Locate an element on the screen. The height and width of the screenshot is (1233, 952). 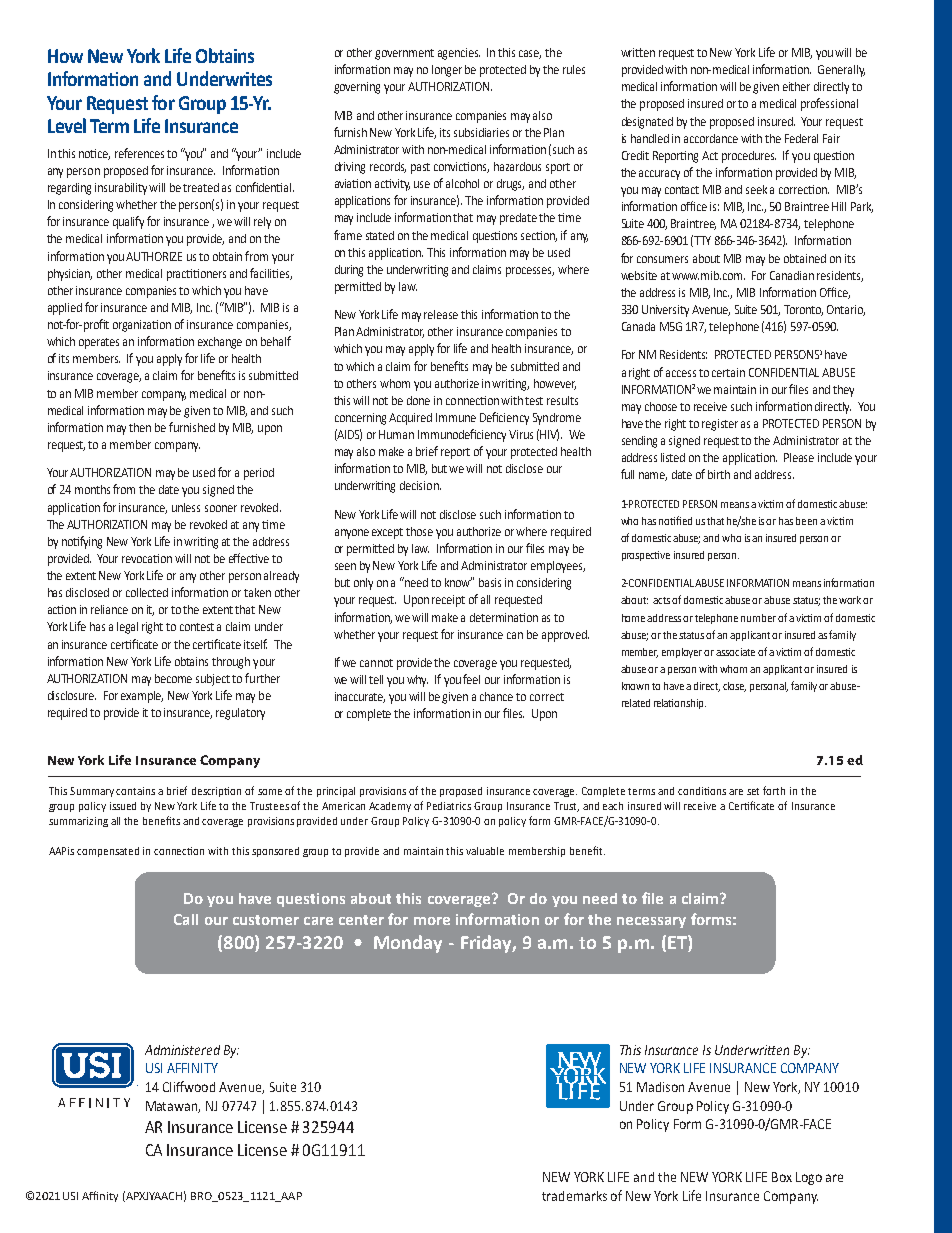
references is located at coordinates (139, 153).
